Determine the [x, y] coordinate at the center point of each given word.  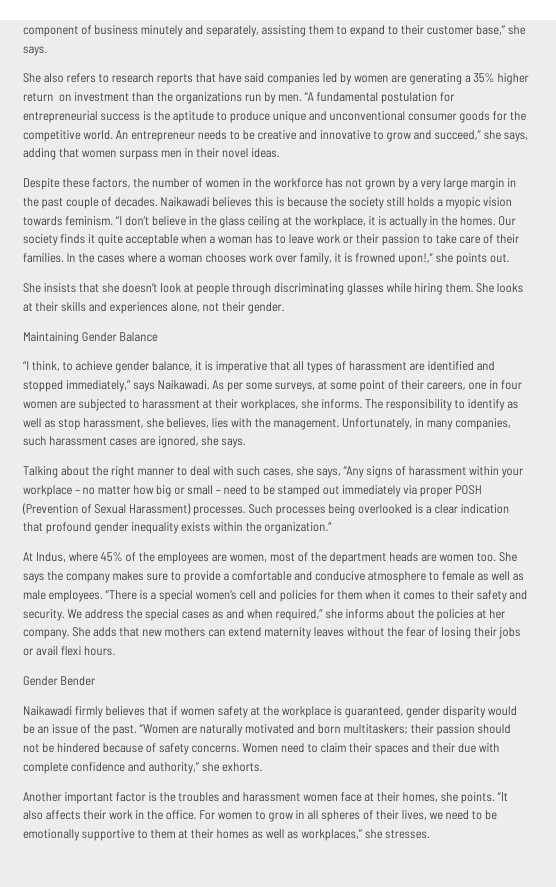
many [439, 425]
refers [81, 77]
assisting [283, 31]
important [88, 798]
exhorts [242, 766]
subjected [102, 405]
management [306, 424]
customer [450, 30]
